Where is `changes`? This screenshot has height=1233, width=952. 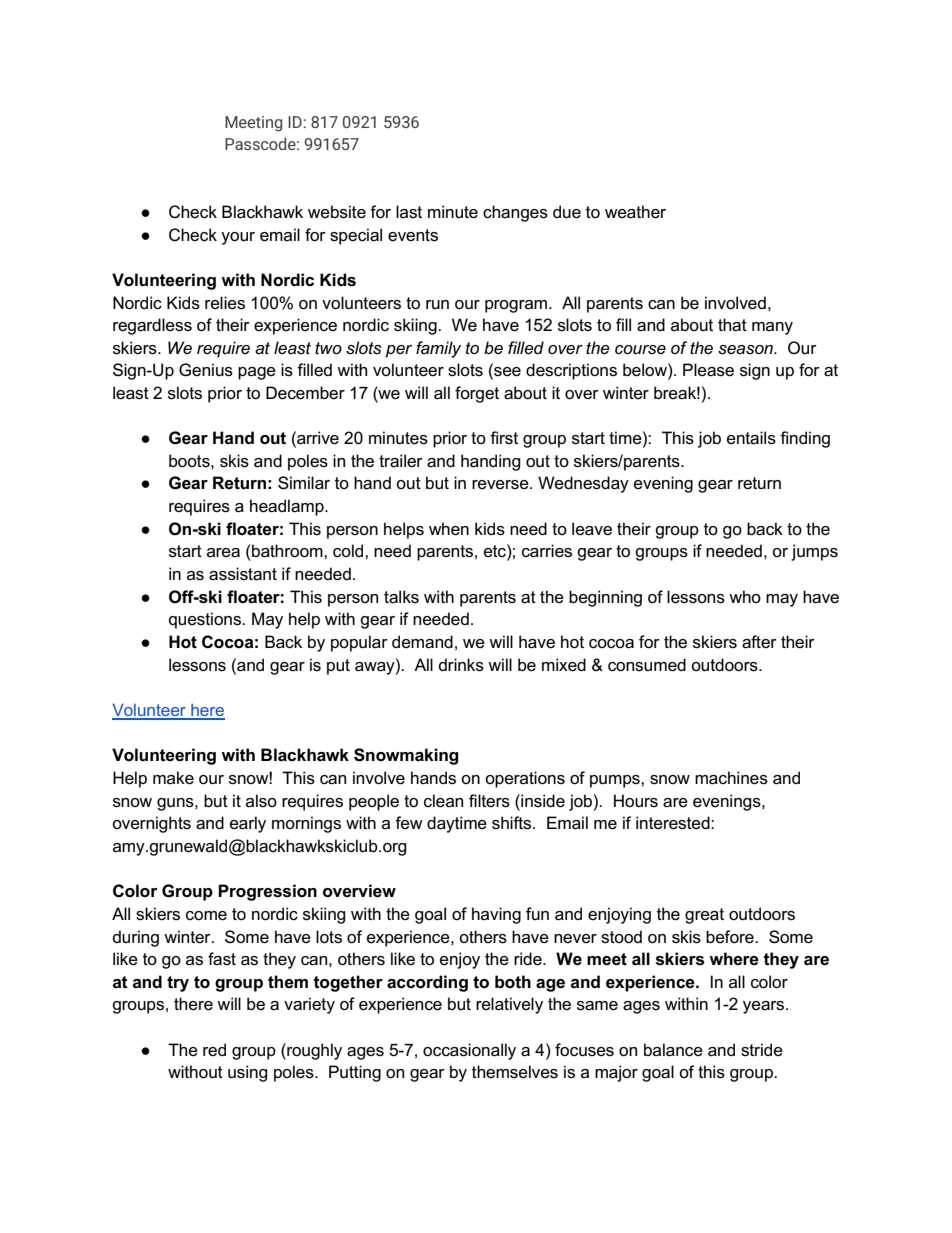 changes is located at coordinates (515, 213).
